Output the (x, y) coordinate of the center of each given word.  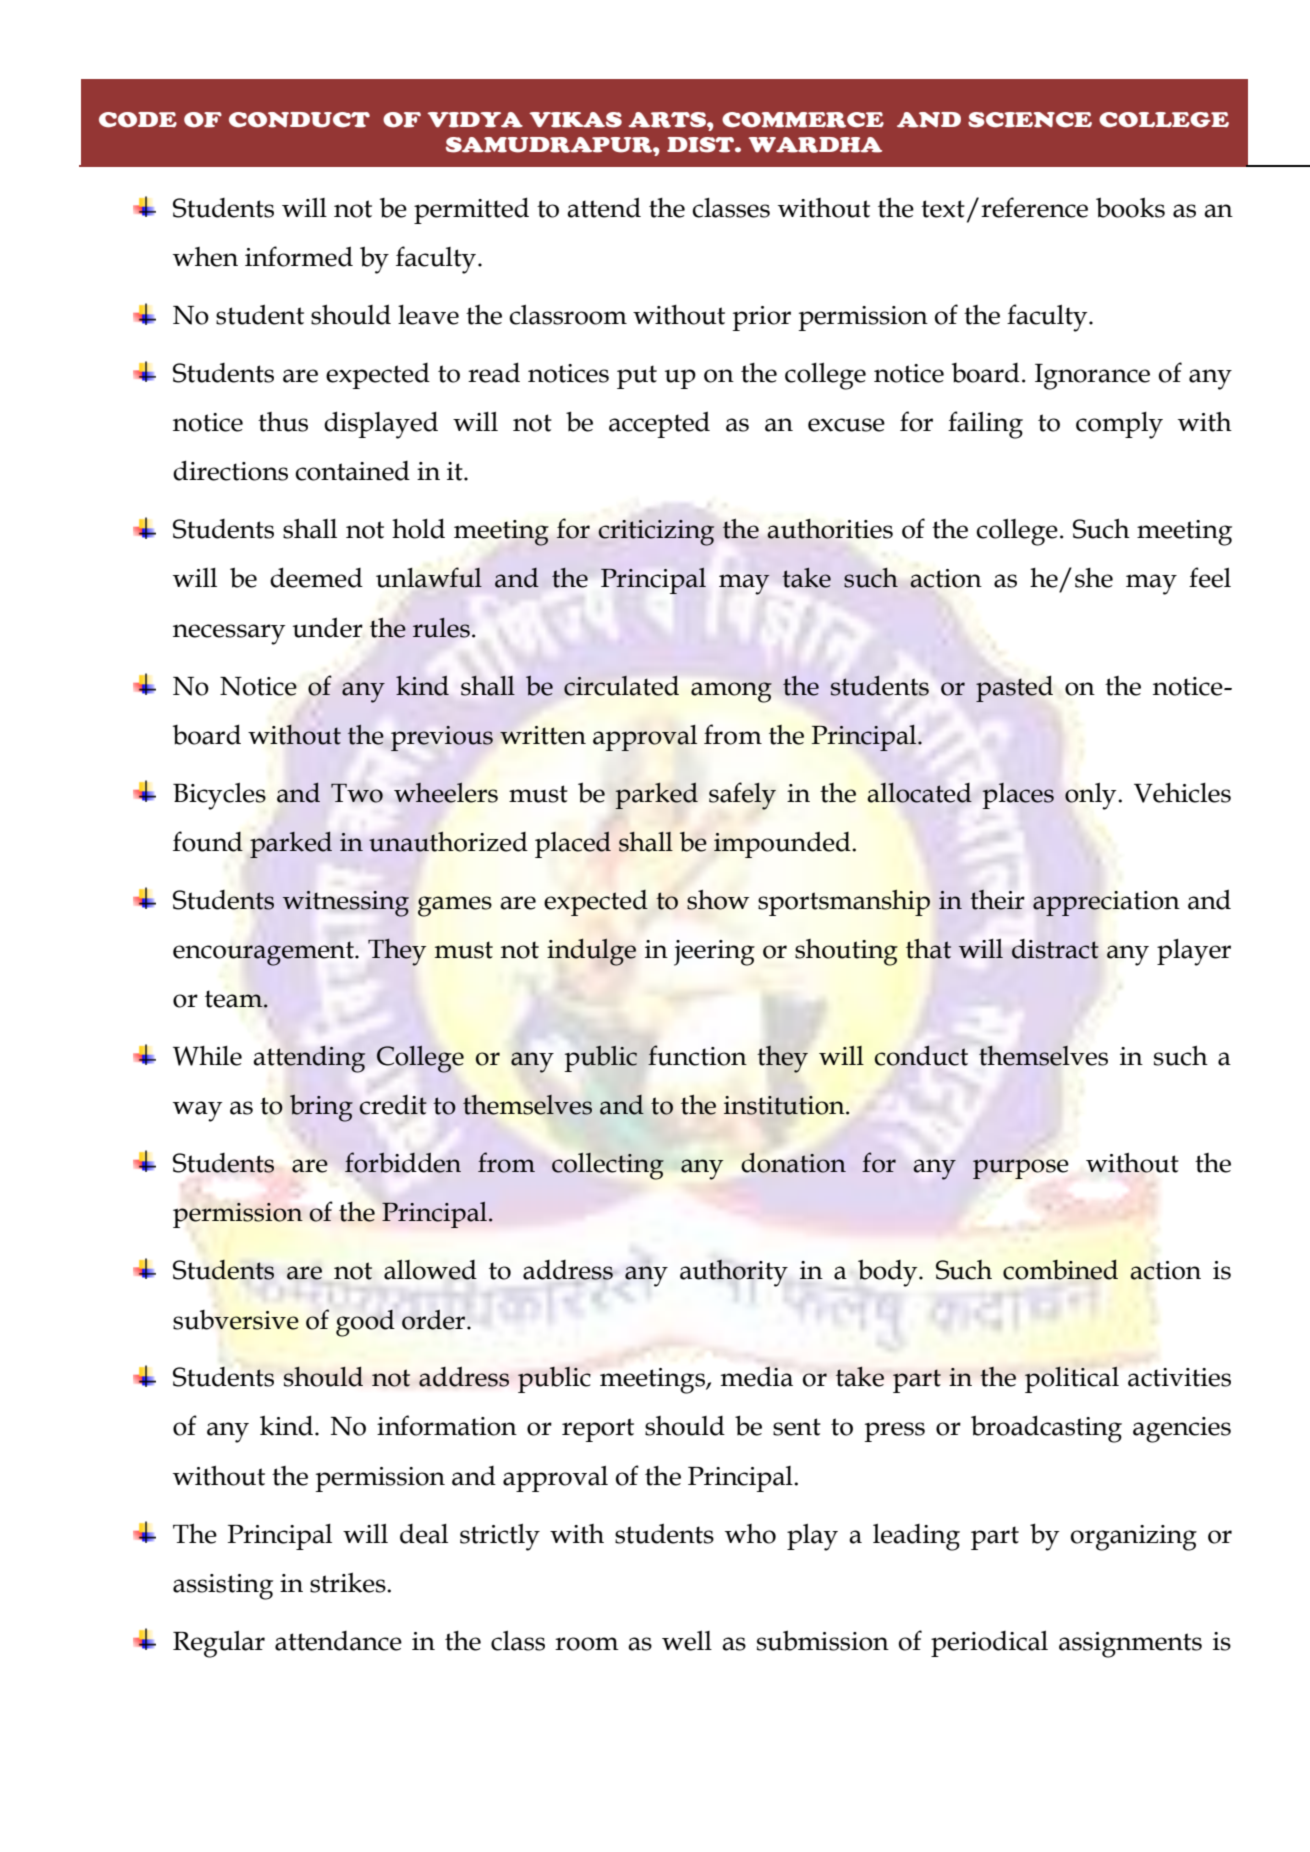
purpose (1021, 1169)
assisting (223, 1587)
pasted (1014, 689)
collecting (608, 1166)
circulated (621, 686)
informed (299, 256)
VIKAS (575, 120)
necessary (229, 634)
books (1130, 207)
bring (321, 1108)
